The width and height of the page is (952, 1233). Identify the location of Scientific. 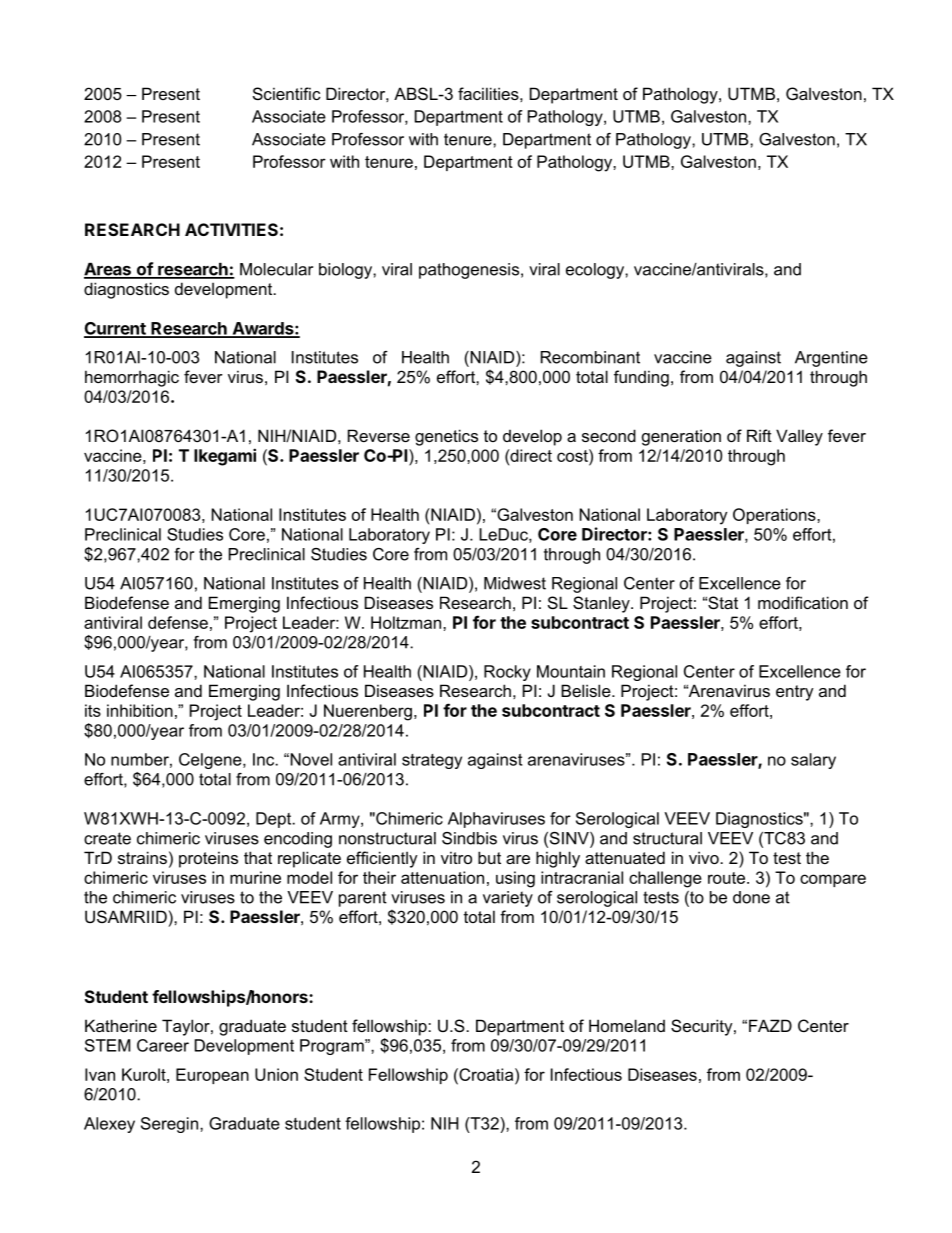
(287, 93).
